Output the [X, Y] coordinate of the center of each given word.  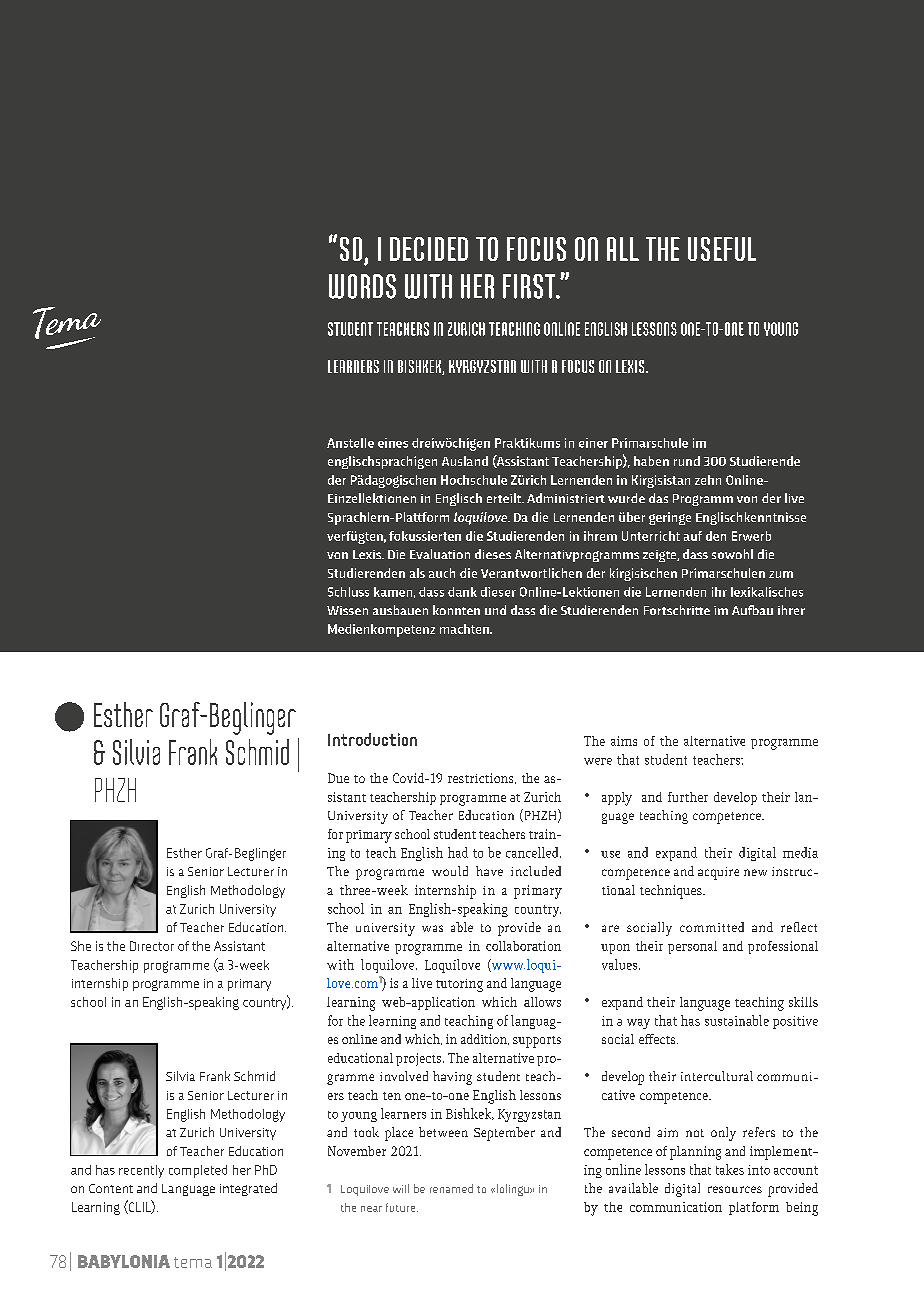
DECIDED [429, 249]
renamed [451, 1188]
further [688, 797]
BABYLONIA [124, 1261]
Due [338, 778]
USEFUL [722, 249]
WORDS [362, 286]
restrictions [482, 778]
